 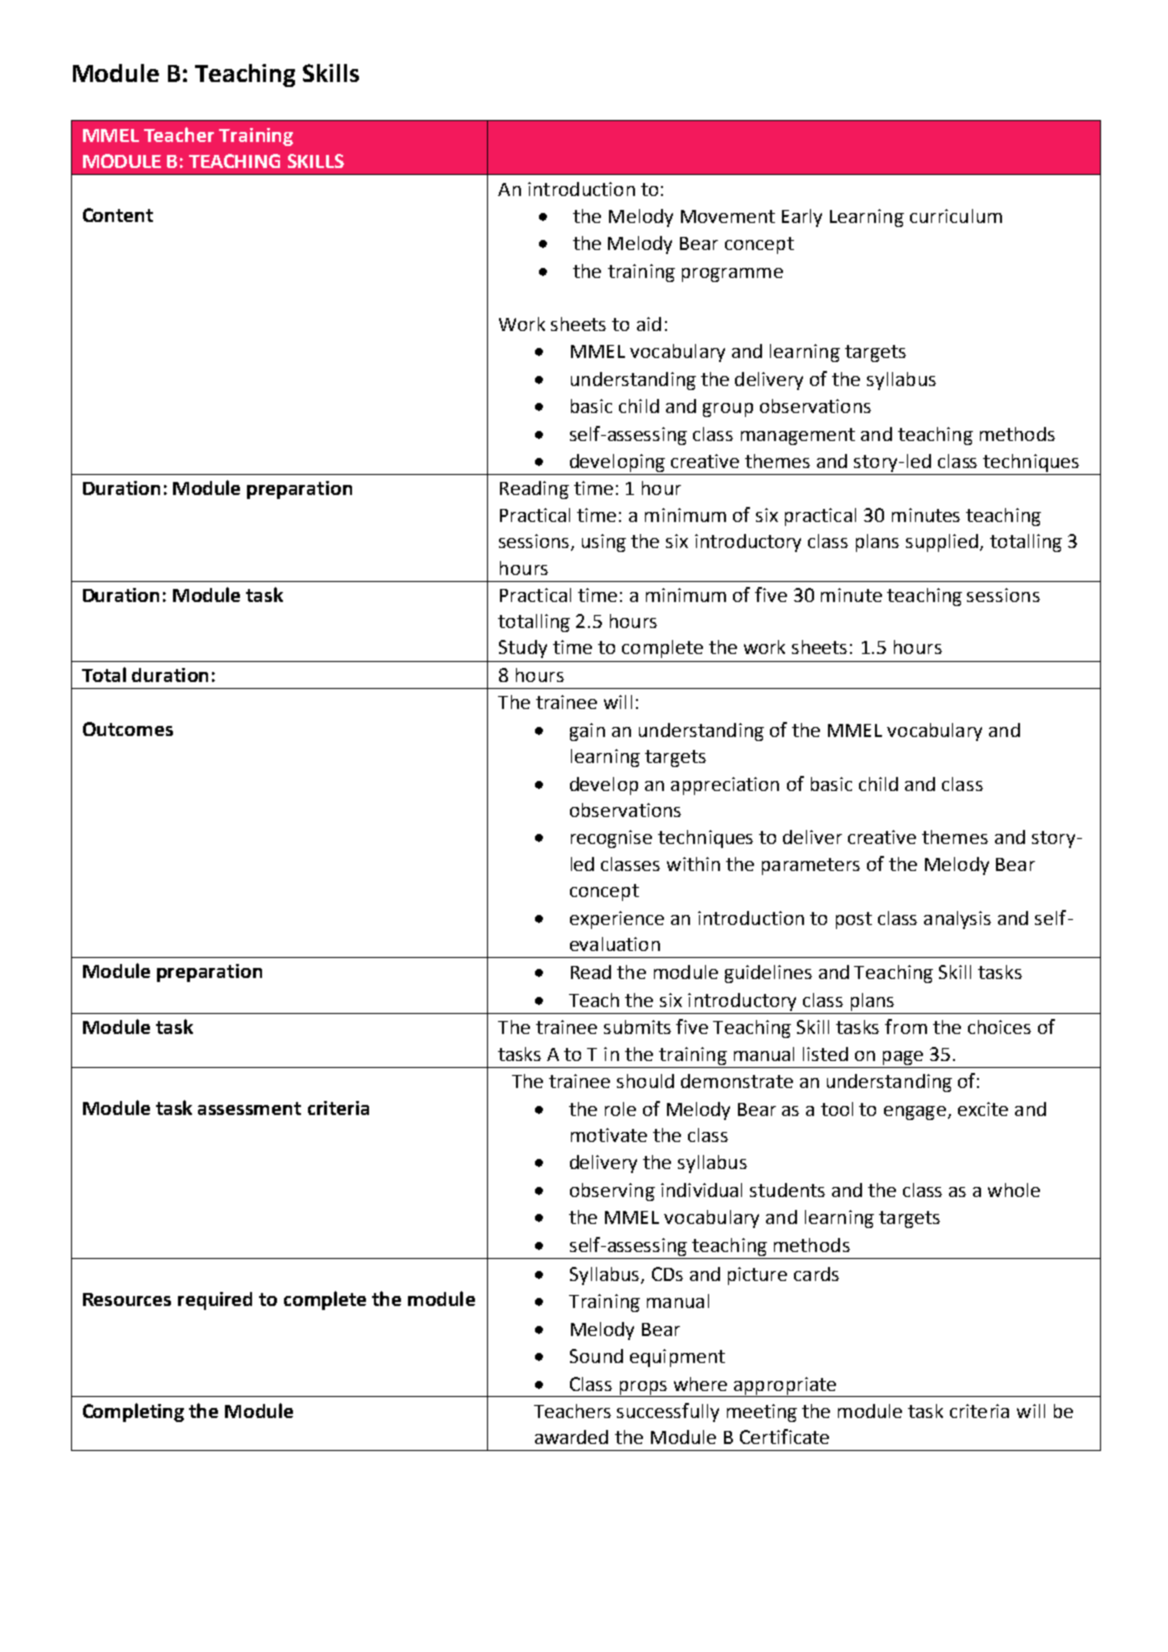 I want to click on awarded, so click(x=571, y=1437).
